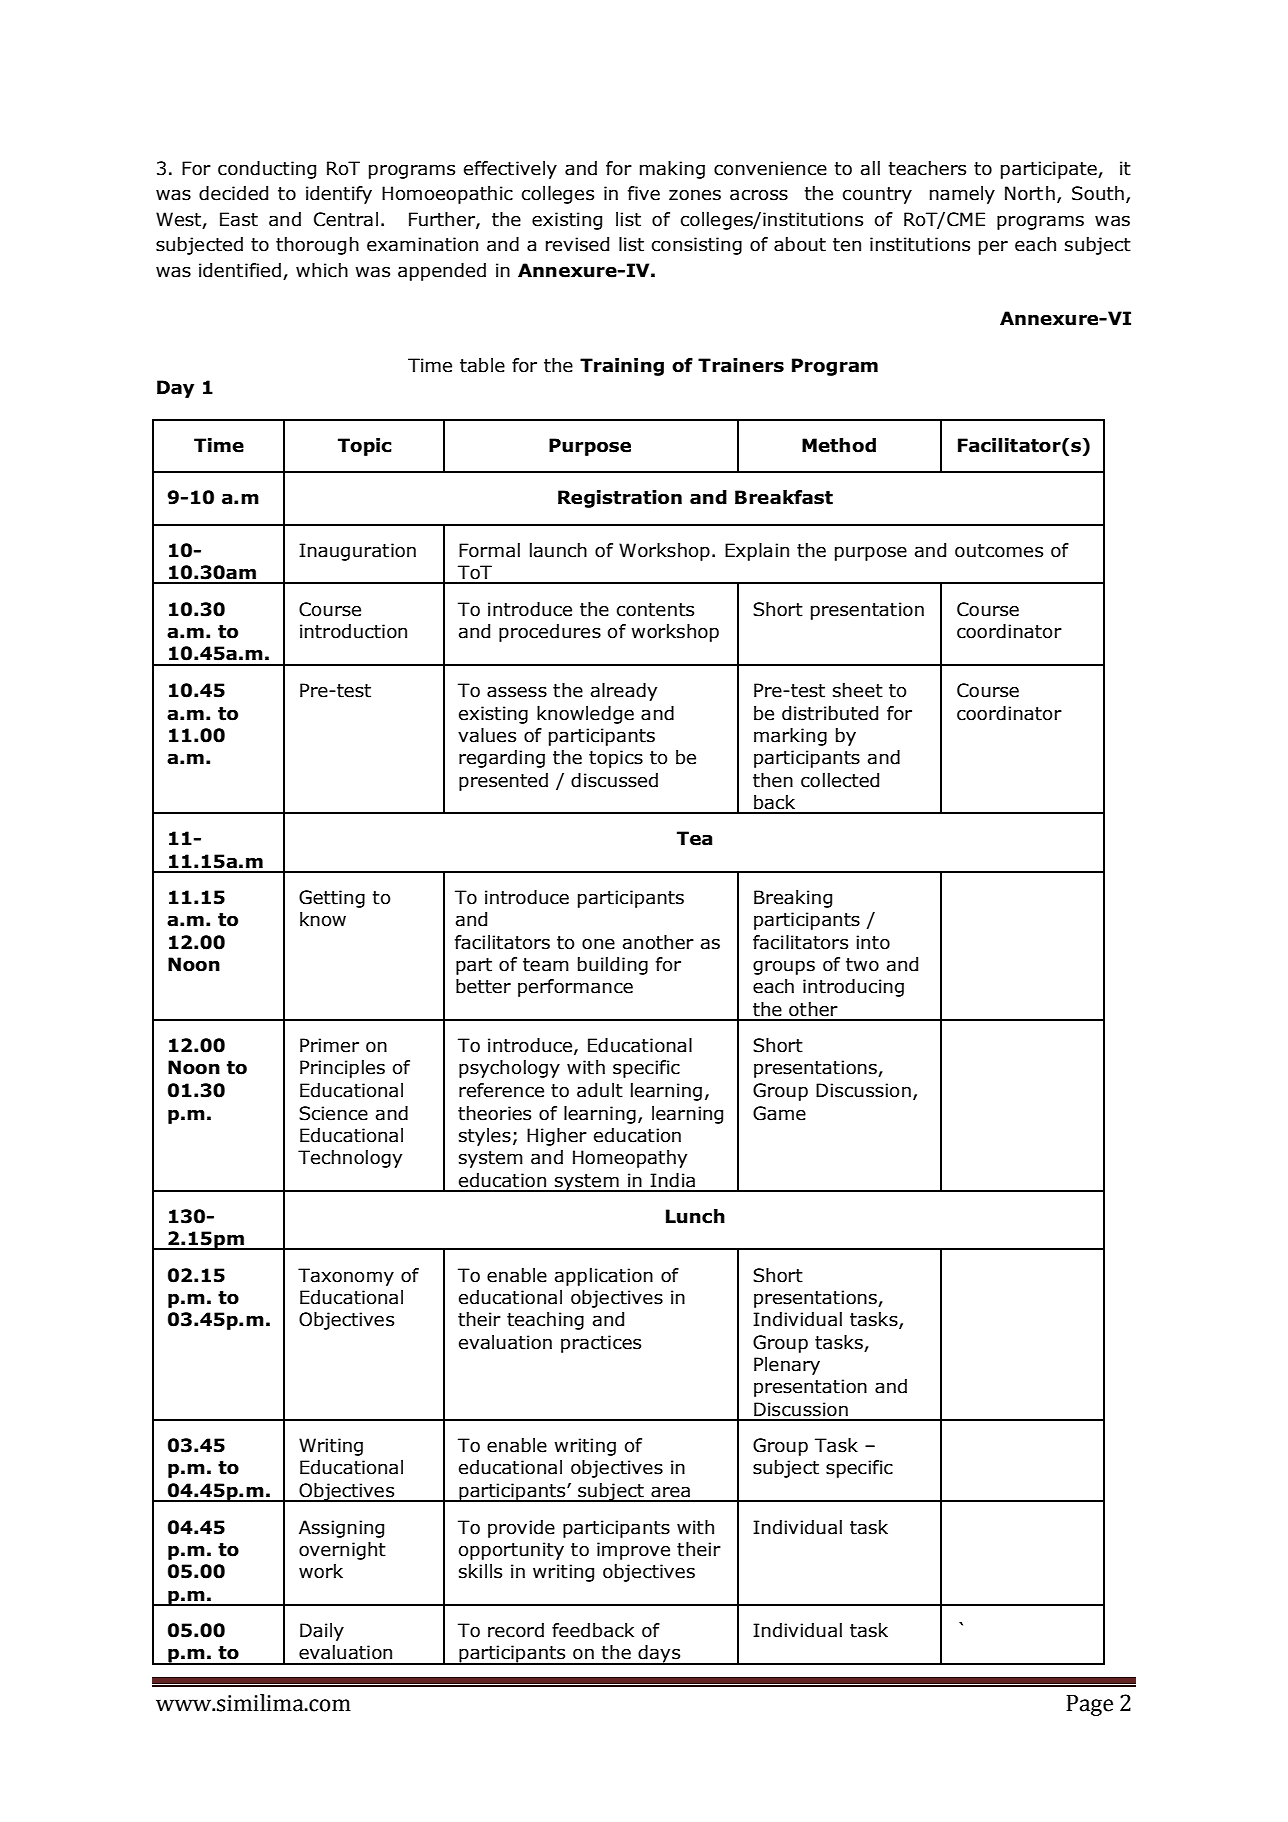 The image size is (1288, 1822). Describe the element at coordinates (322, 1632) in the document. I see `Daily` at that location.
